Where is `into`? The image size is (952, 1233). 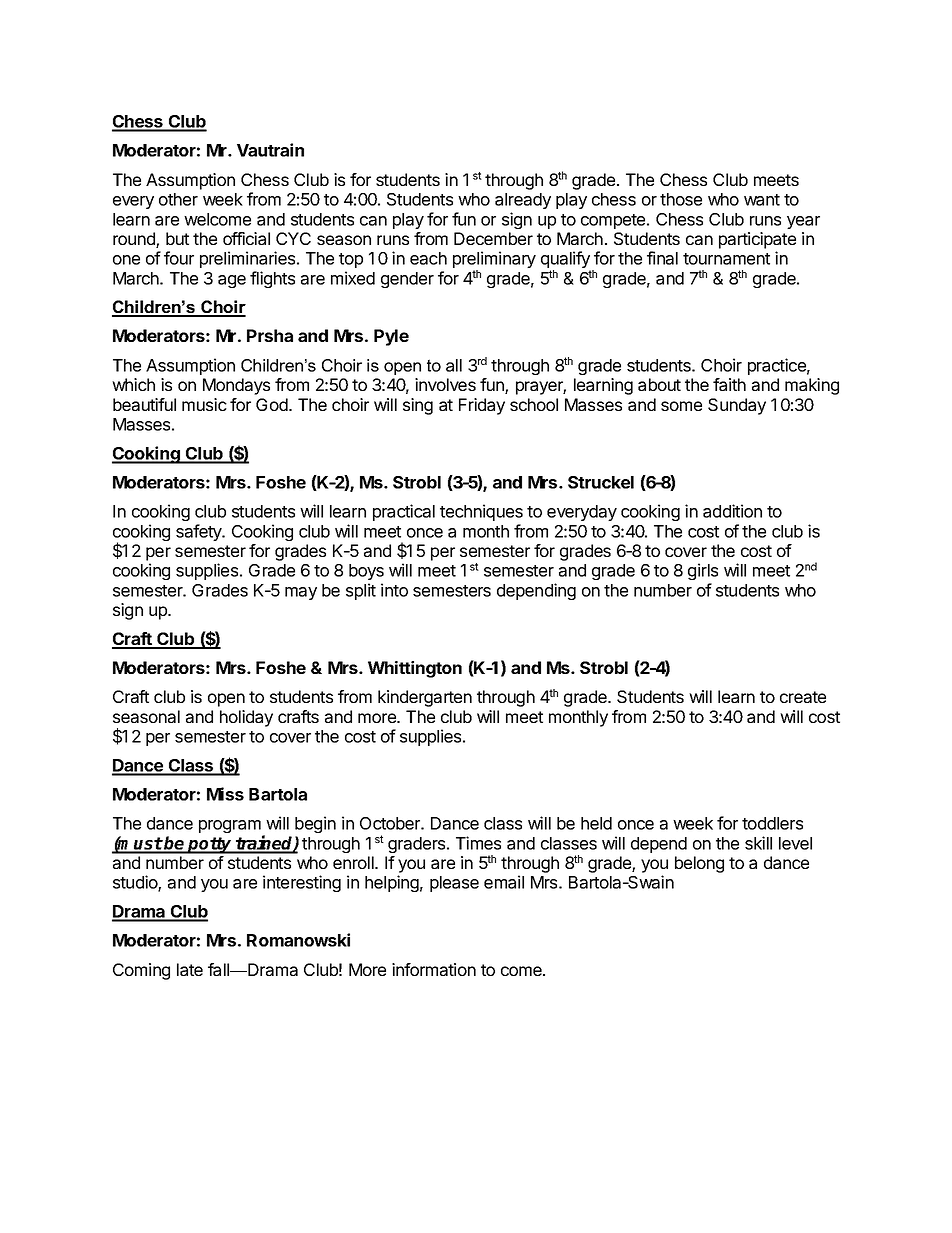
into is located at coordinates (394, 590).
